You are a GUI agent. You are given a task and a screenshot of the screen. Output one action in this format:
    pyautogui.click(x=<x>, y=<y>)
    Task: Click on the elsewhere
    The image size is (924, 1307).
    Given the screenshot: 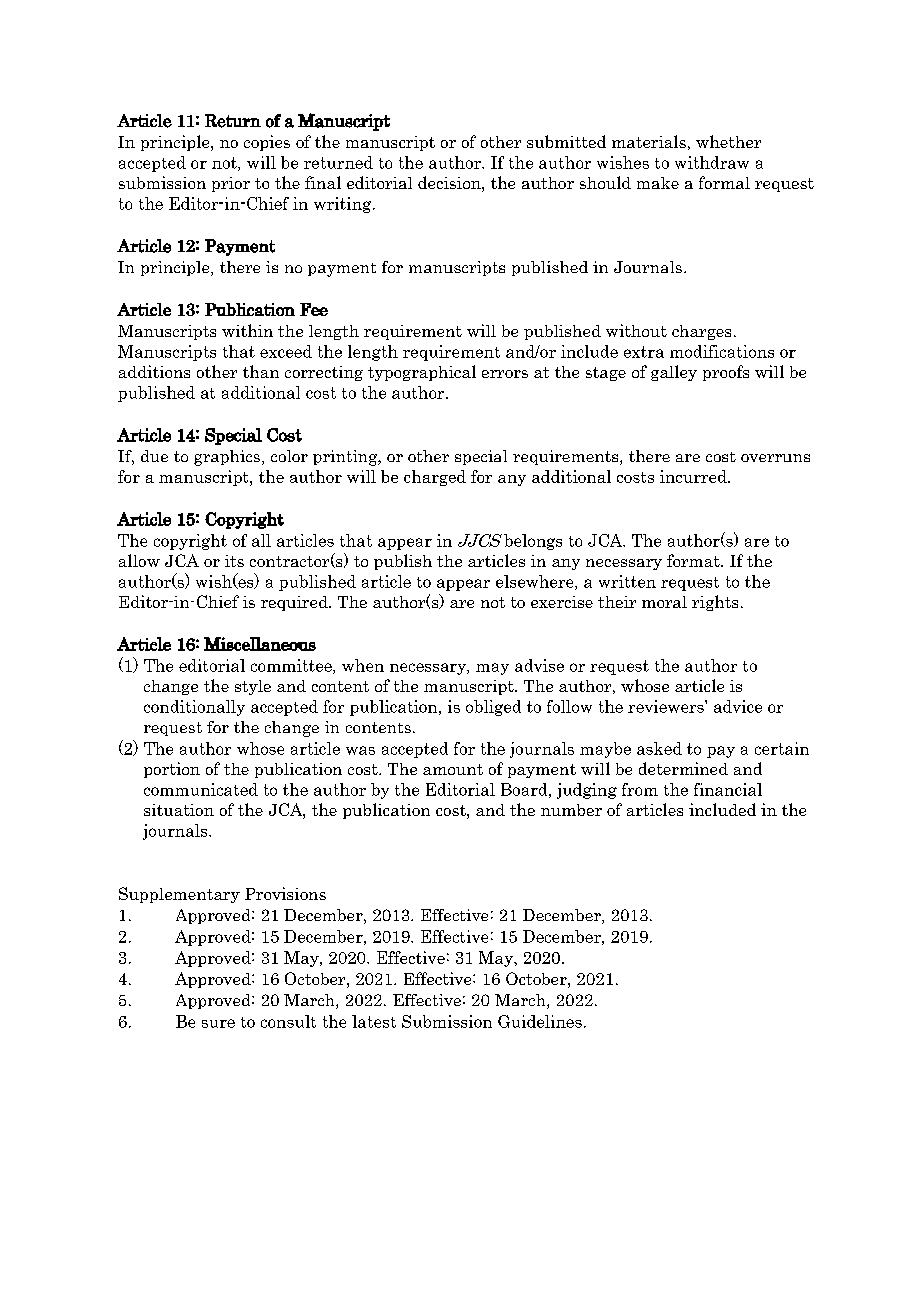 What is the action you would take?
    pyautogui.click(x=536, y=582)
